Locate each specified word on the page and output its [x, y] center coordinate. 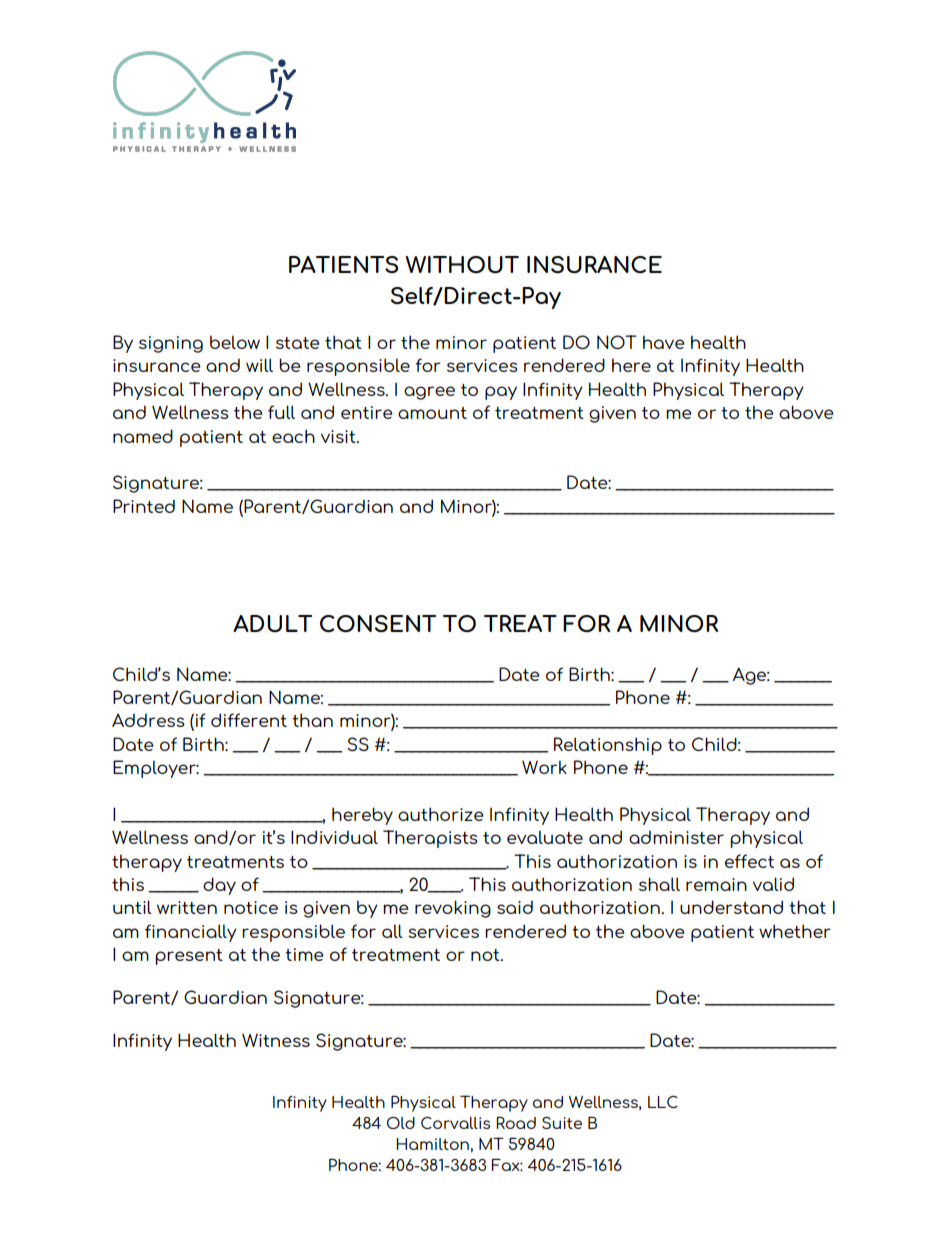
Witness [276, 1040]
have [664, 342]
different [249, 720]
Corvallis [455, 1123]
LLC [663, 1102]
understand [731, 907]
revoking [453, 909]
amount [432, 413]
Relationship [608, 746]
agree [429, 393]
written [187, 907]
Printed [144, 506]
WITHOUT [462, 264]
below [235, 342]
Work [544, 767]
